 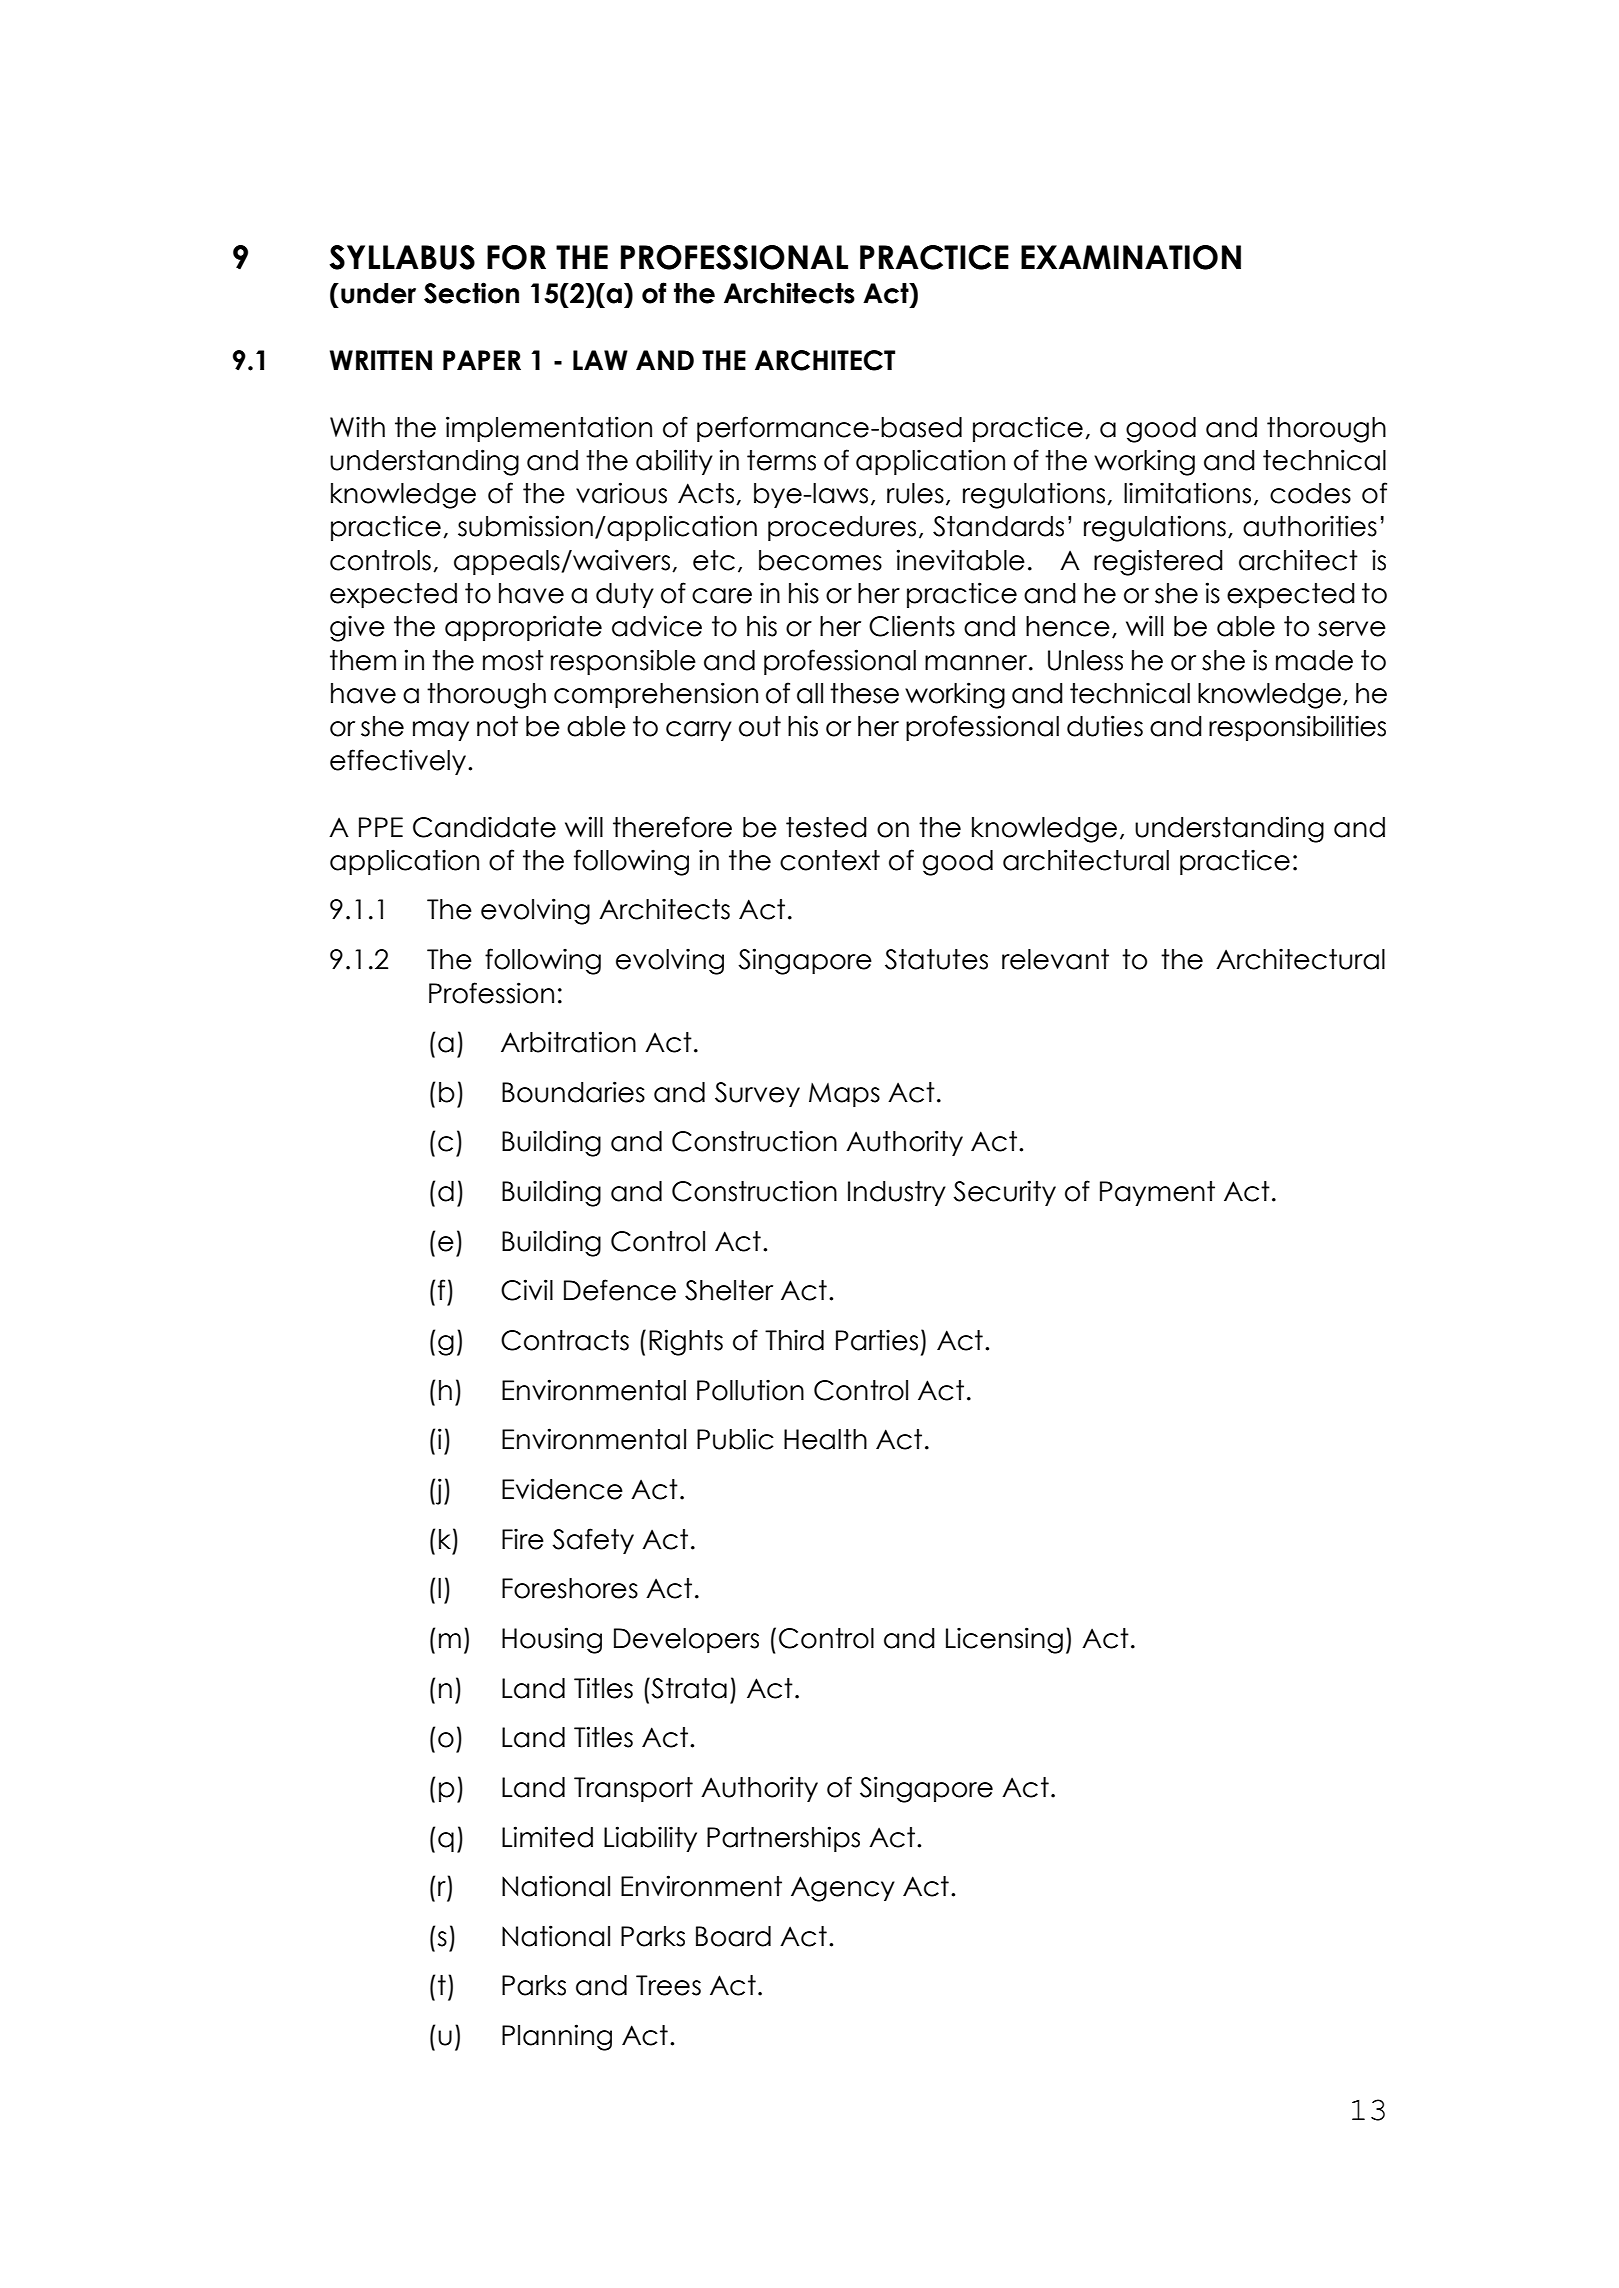 What do you see at coordinates (471, 293) in the document?
I see `Section` at bounding box center [471, 293].
